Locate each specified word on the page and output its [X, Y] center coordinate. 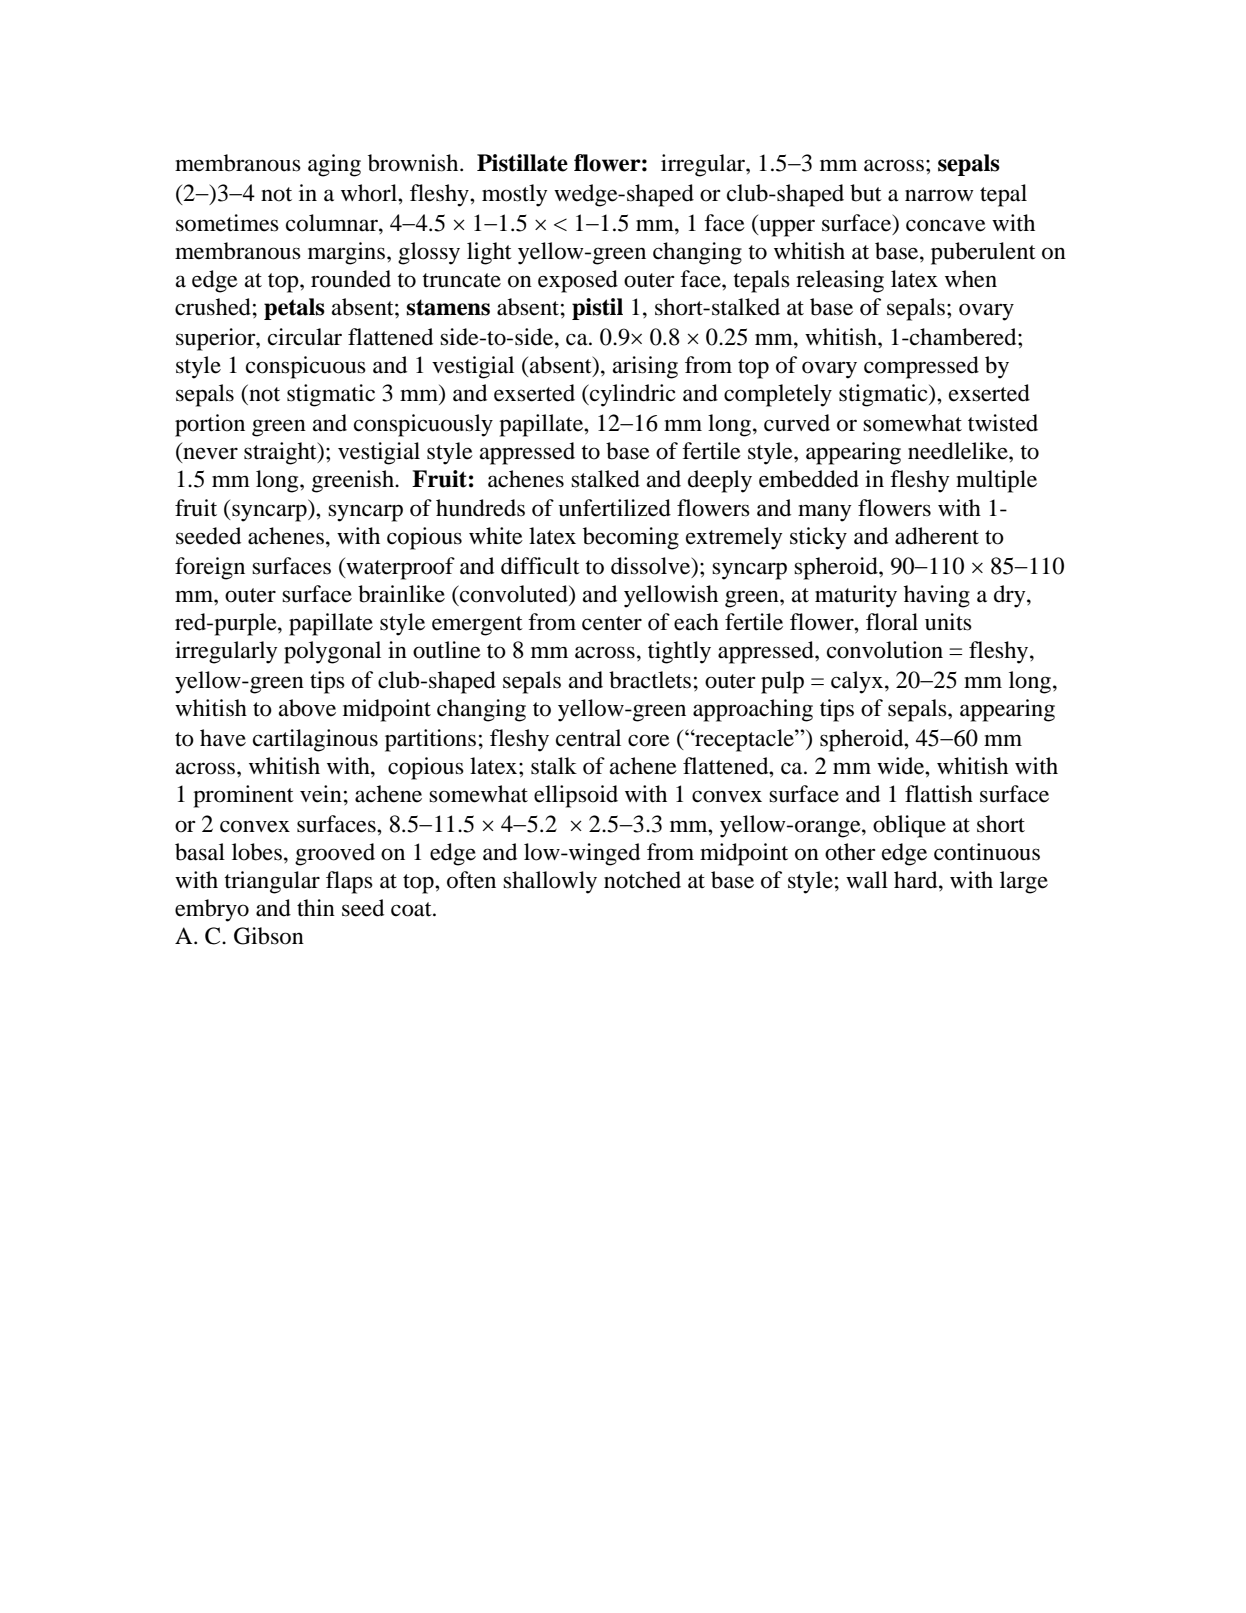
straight [281, 453]
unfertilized [614, 508]
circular [305, 337]
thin [316, 907]
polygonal [332, 652]
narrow [939, 195]
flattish [939, 794]
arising [645, 367]
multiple [996, 481]
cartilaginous [315, 740]
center [612, 623]
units [948, 622]
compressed [921, 367]
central [588, 738]
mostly [514, 195]
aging [334, 165]
